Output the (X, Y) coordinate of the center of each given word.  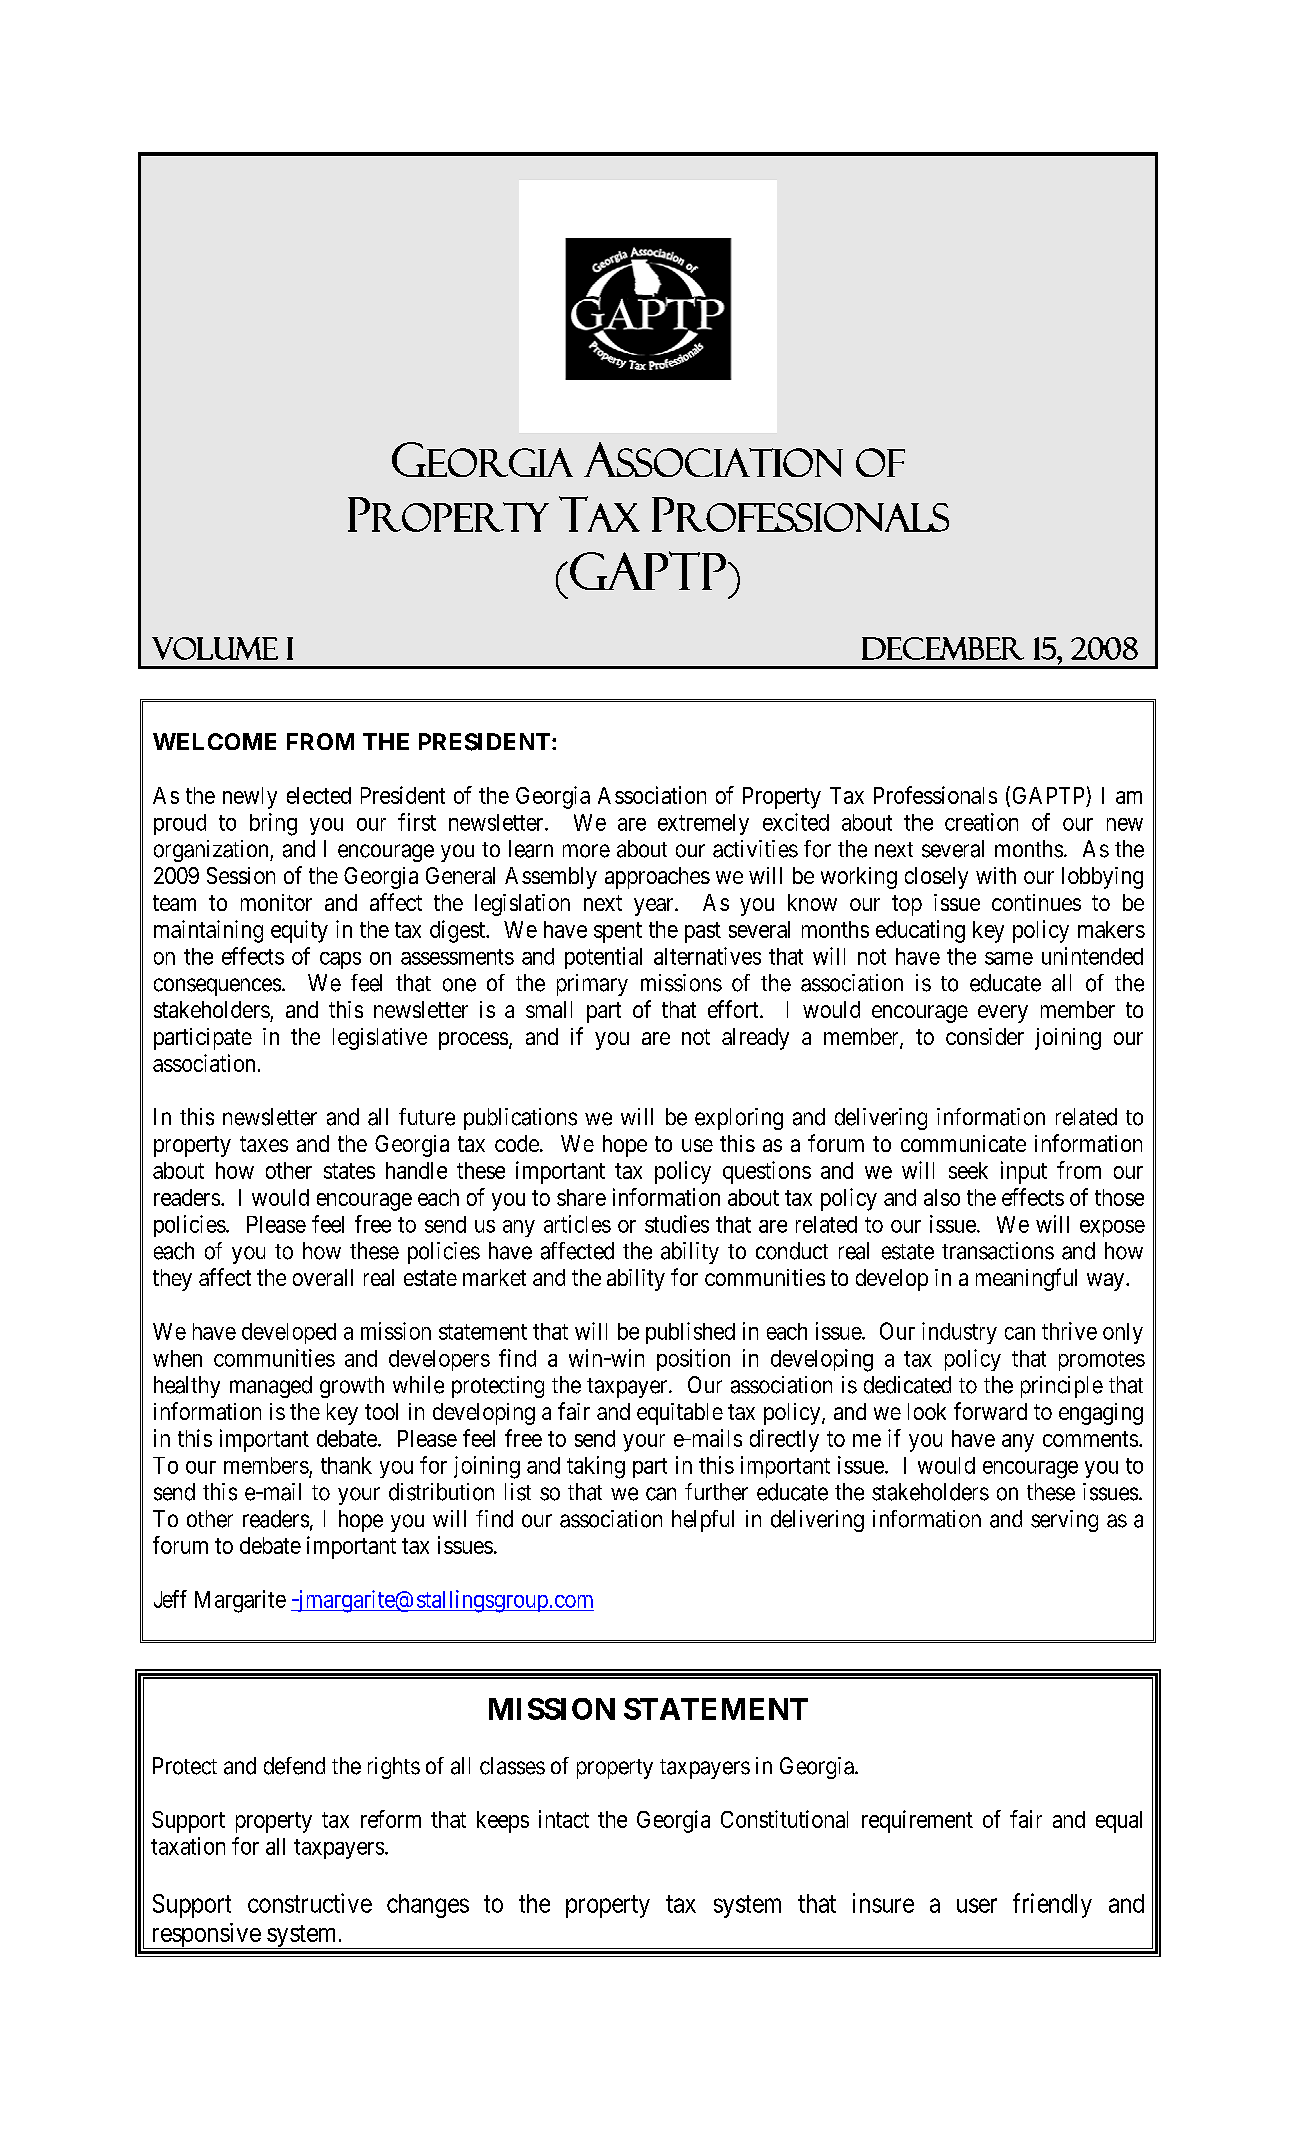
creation (981, 822)
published (690, 1333)
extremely (703, 824)
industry (959, 1333)
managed (271, 1387)
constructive (310, 1903)
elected (319, 795)
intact (564, 1819)
